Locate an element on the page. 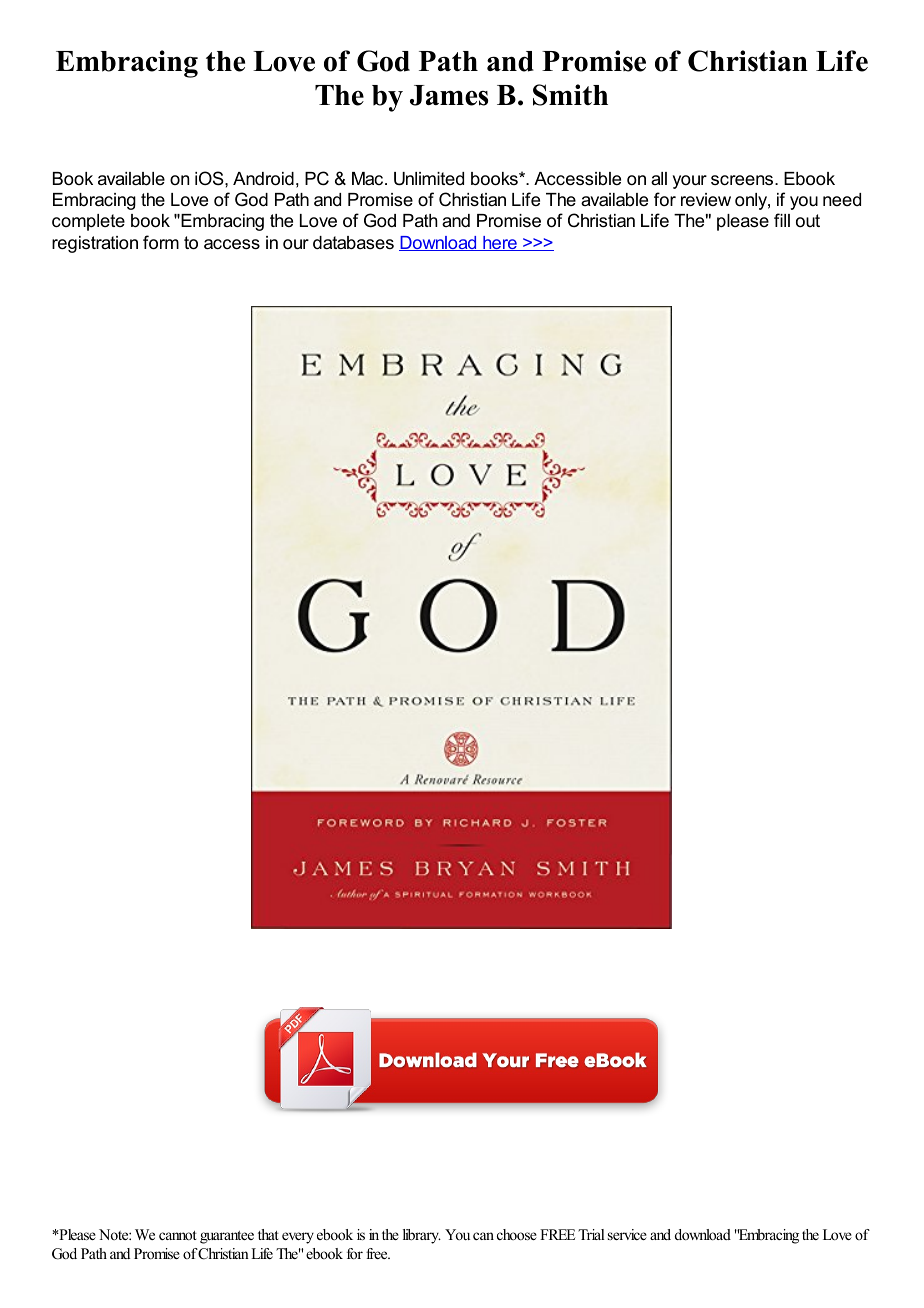 The width and height of the image is (924, 1308). Android is located at coordinates (263, 179).
